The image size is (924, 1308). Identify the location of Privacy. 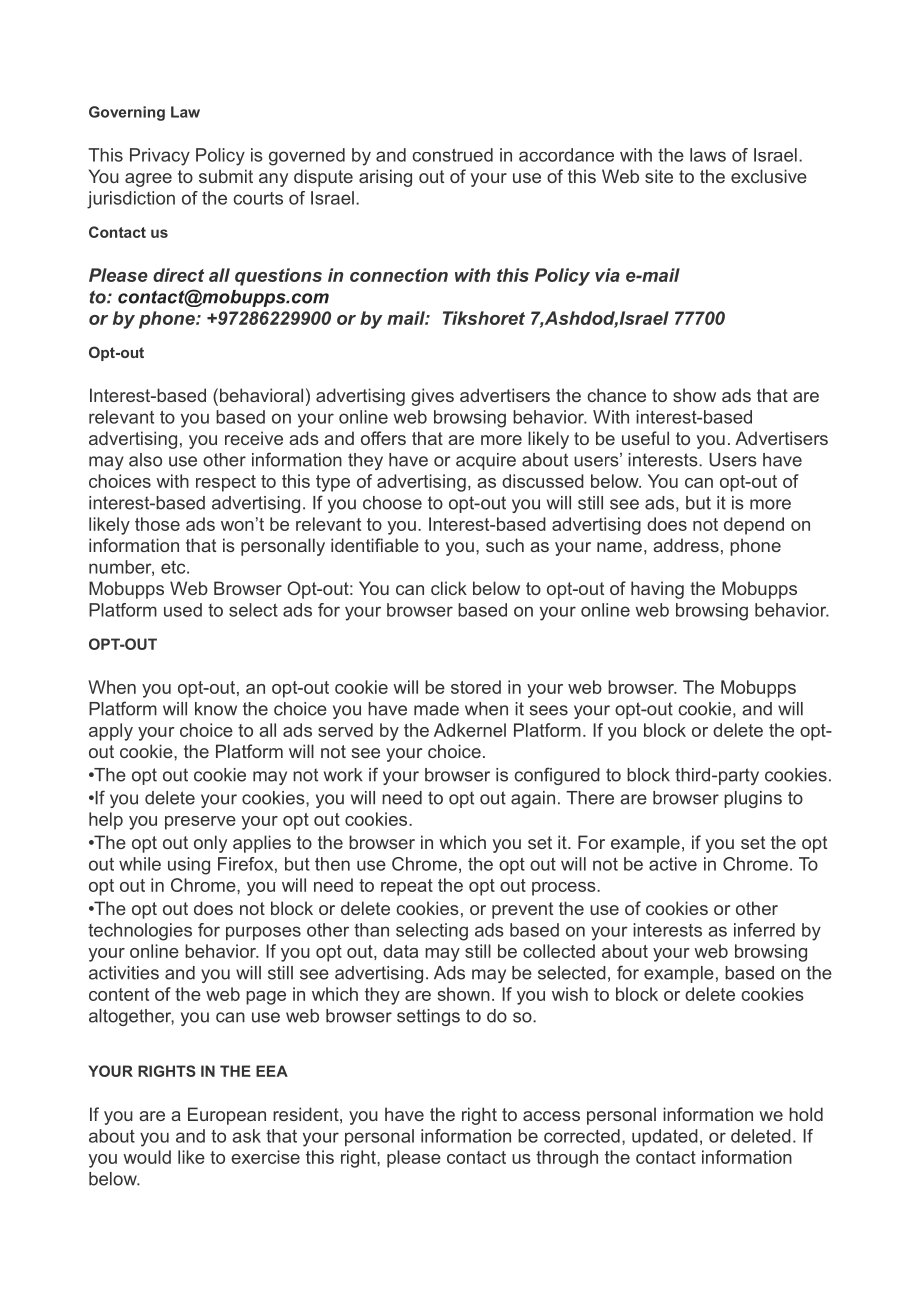
(160, 157).
